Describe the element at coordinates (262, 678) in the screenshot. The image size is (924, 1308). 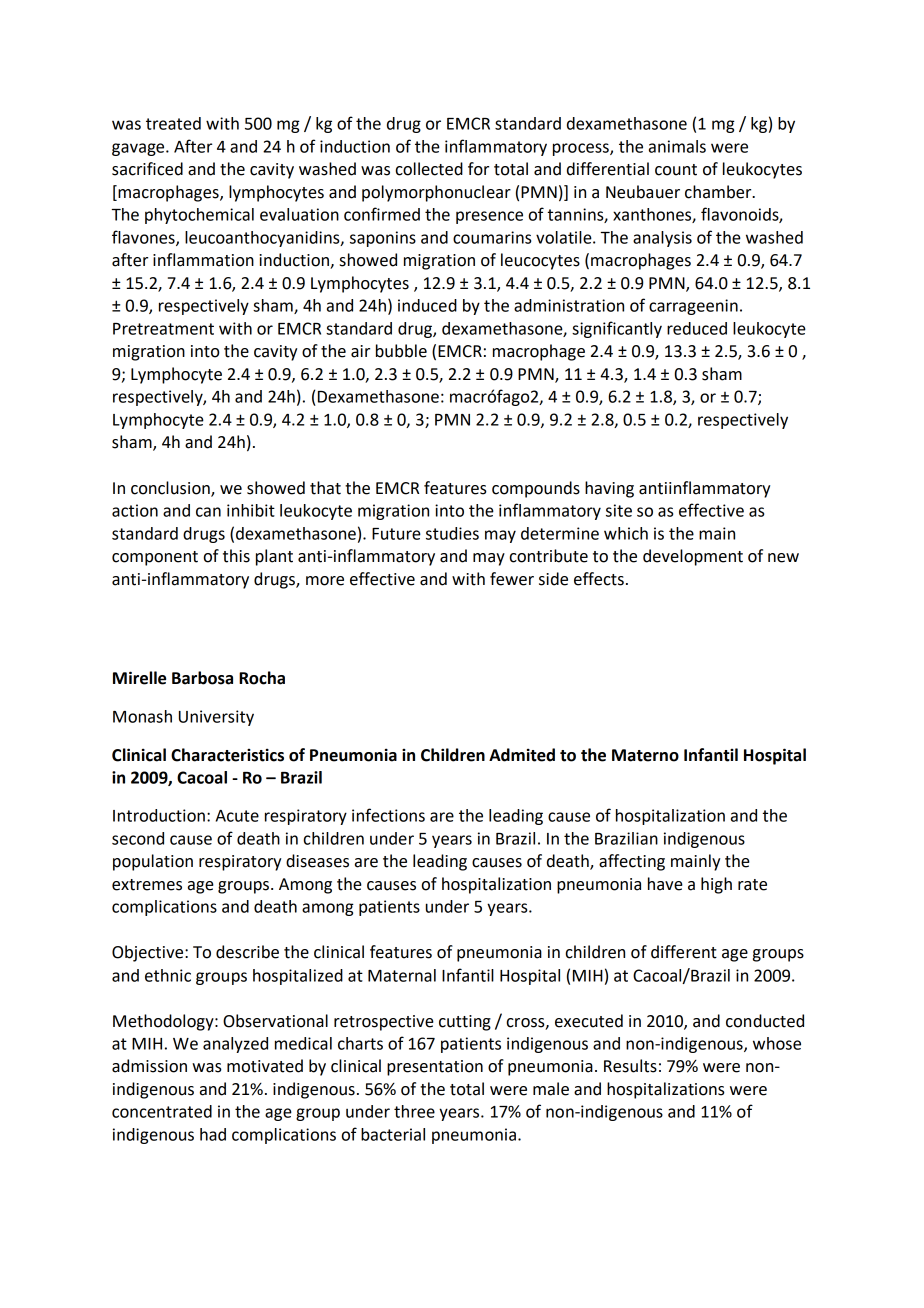
I see `Rocha` at that location.
